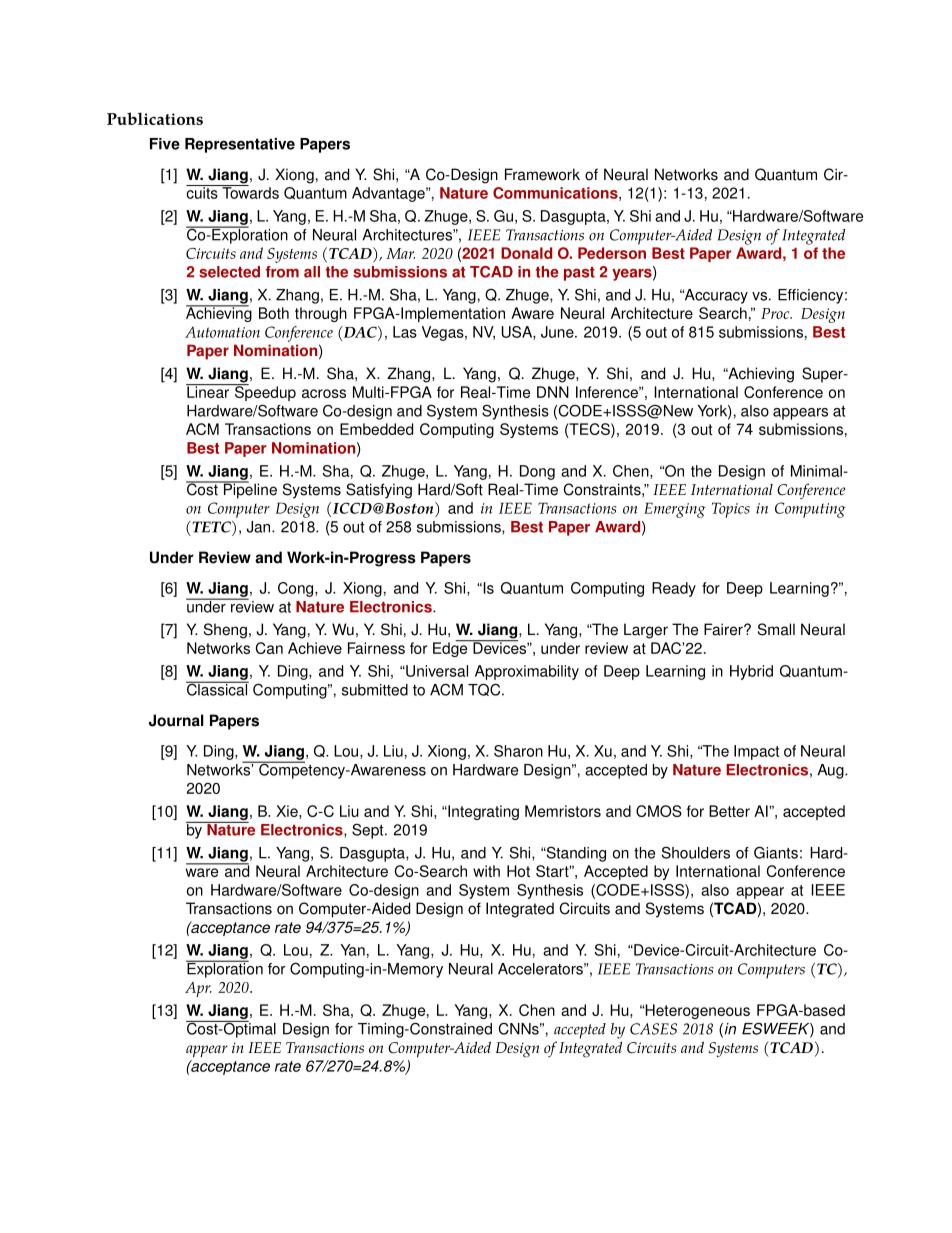 The image size is (952, 1233). Describe the element at coordinates (259, 527) in the document. I see `Jan` at that location.
